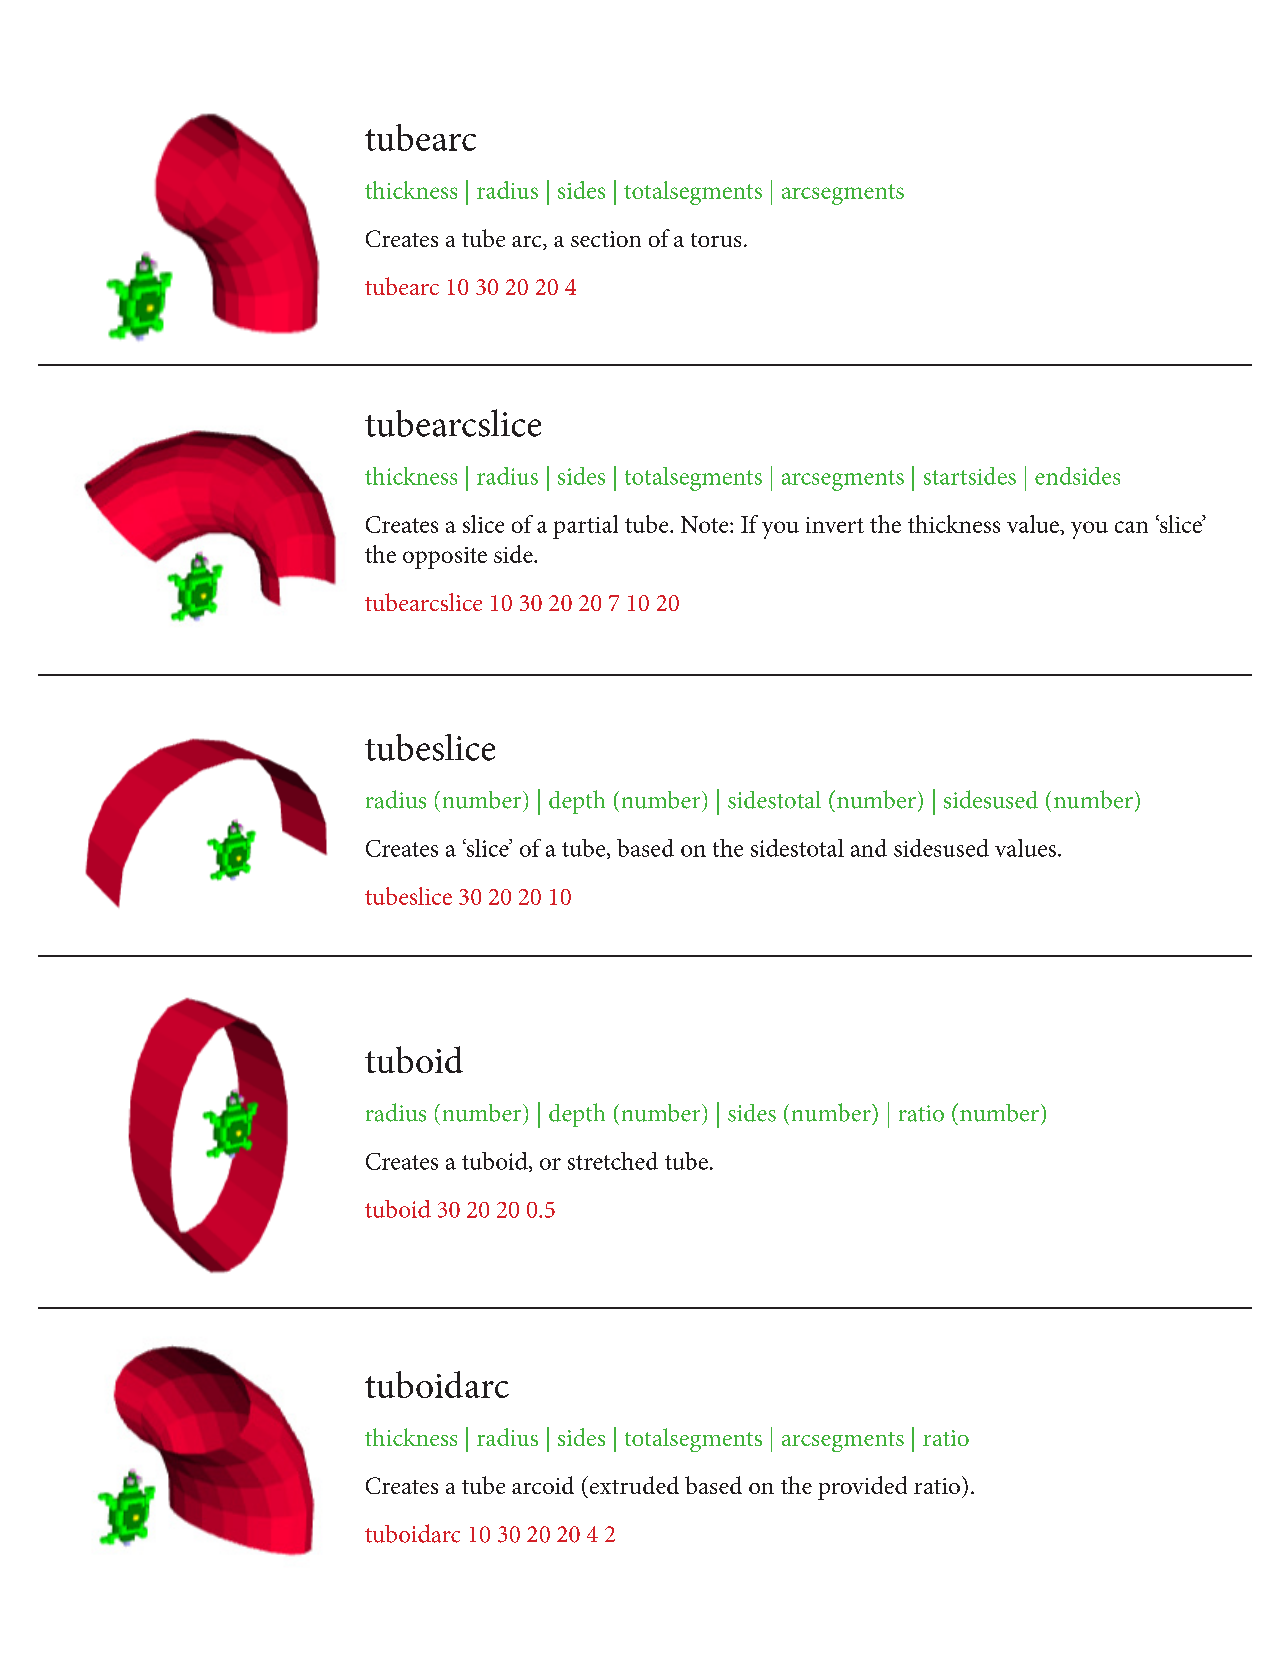 The width and height of the page is (1282, 1659). What do you see at coordinates (706, 524) in the page?
I see `Note` at bounding box center [706, 524].
